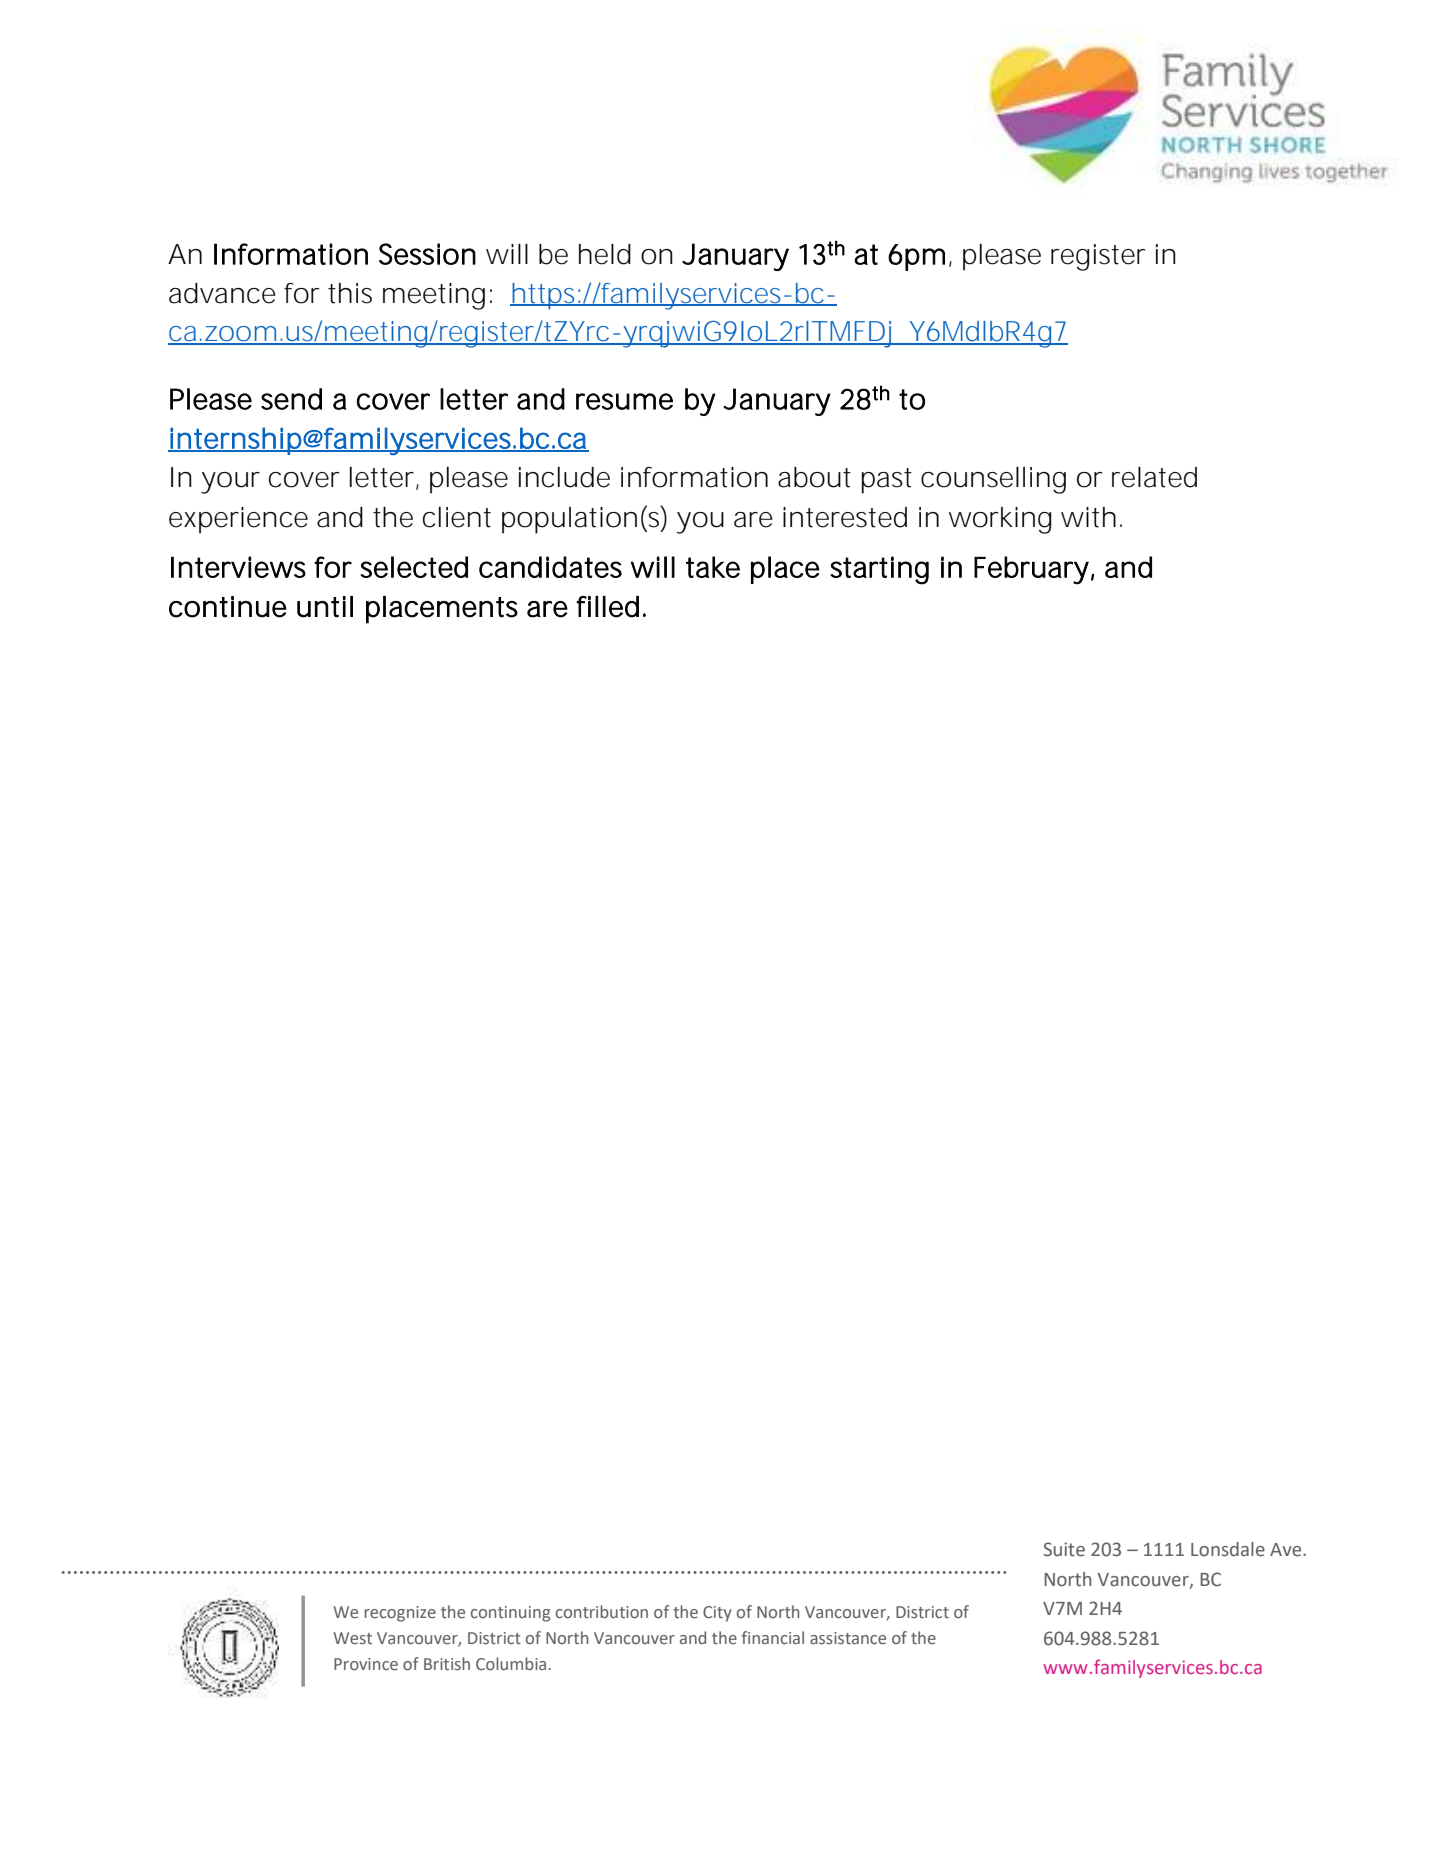 Image resolution: width=1430 pixels, height=1850 pixels. Describe the element at coordinates (607, 607) in the screenshot. I see `filled` at that location.
